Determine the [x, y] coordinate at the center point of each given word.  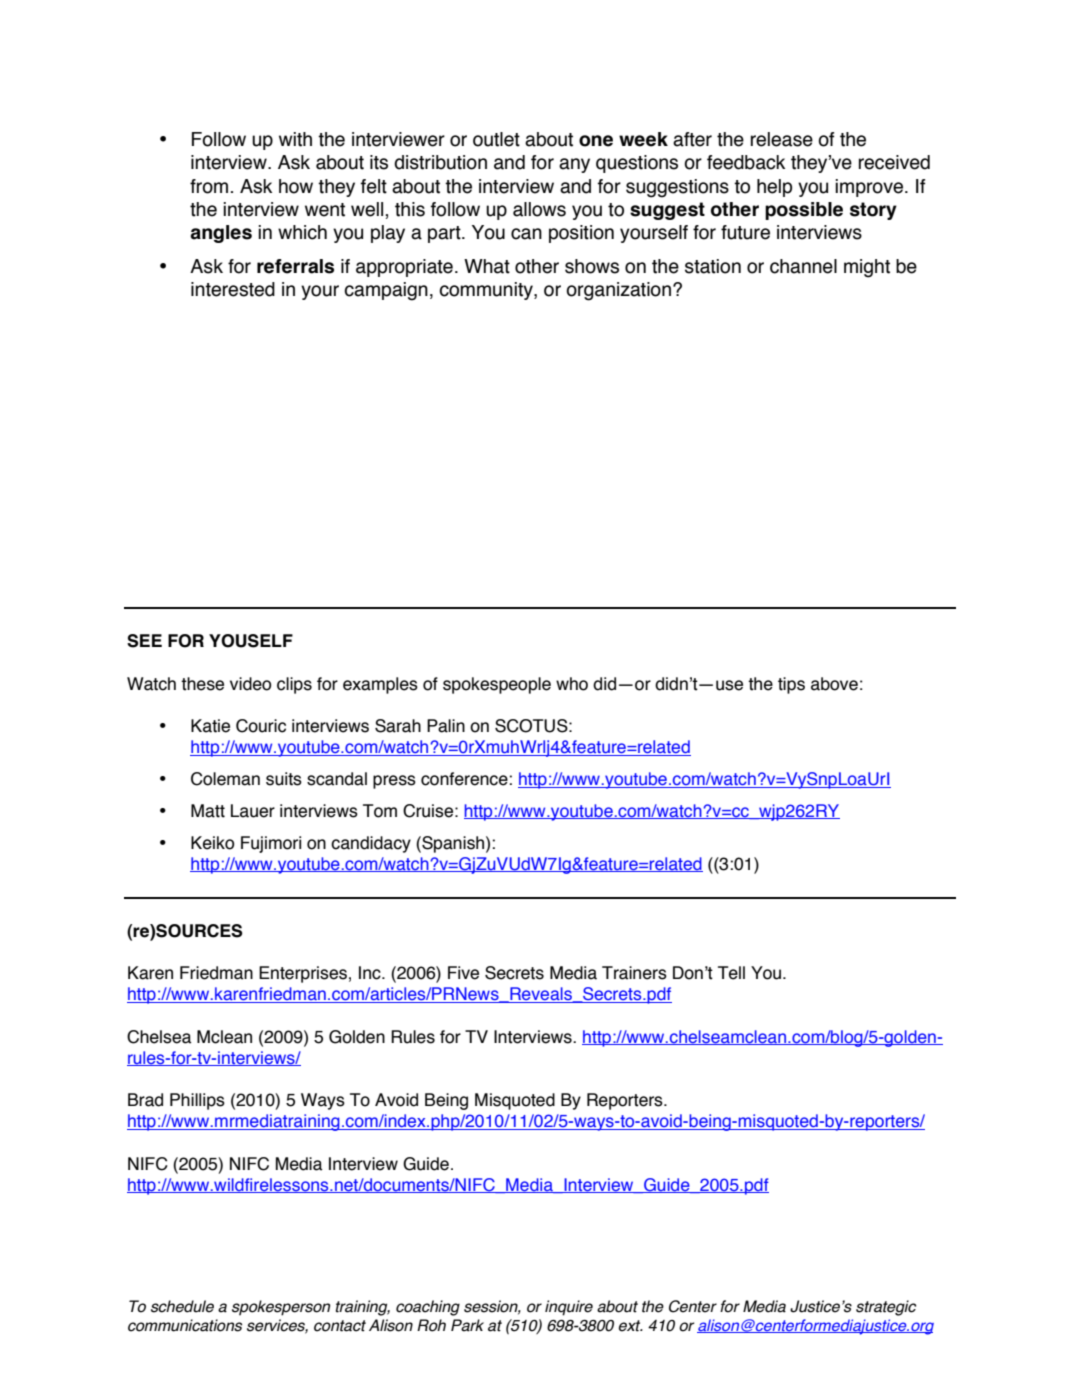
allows [539, 209]
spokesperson [281, 1308]
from [209, 186]
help [774, 188]
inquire [569, 1308]
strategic [886, 1308]
